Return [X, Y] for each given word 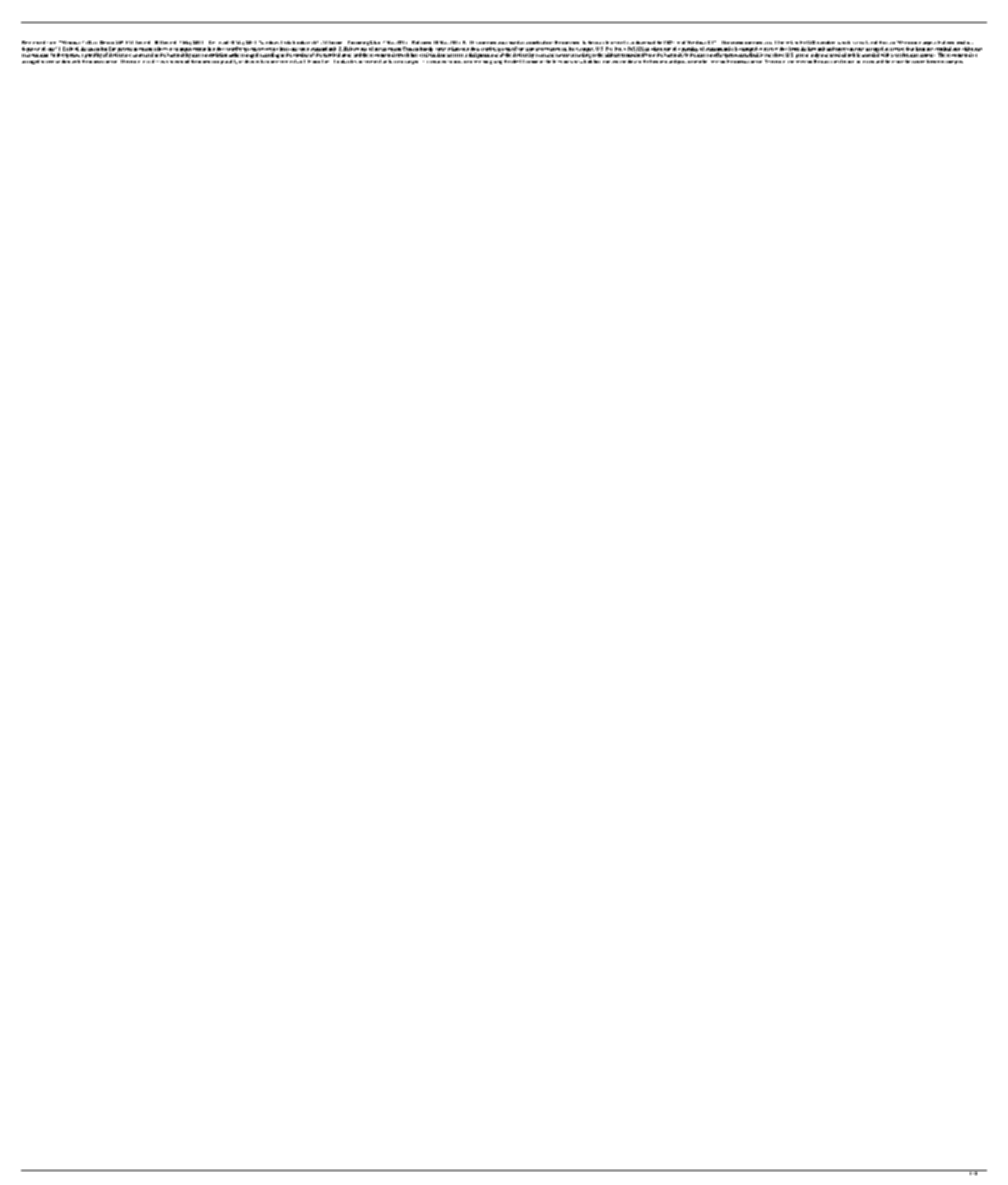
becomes [935, 61]
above [778, 55]
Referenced [33, 42]
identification [524, 60]
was [501, 43]
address [612, 55]
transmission [214, 55]
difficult [160, 61]
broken [828, 42]
